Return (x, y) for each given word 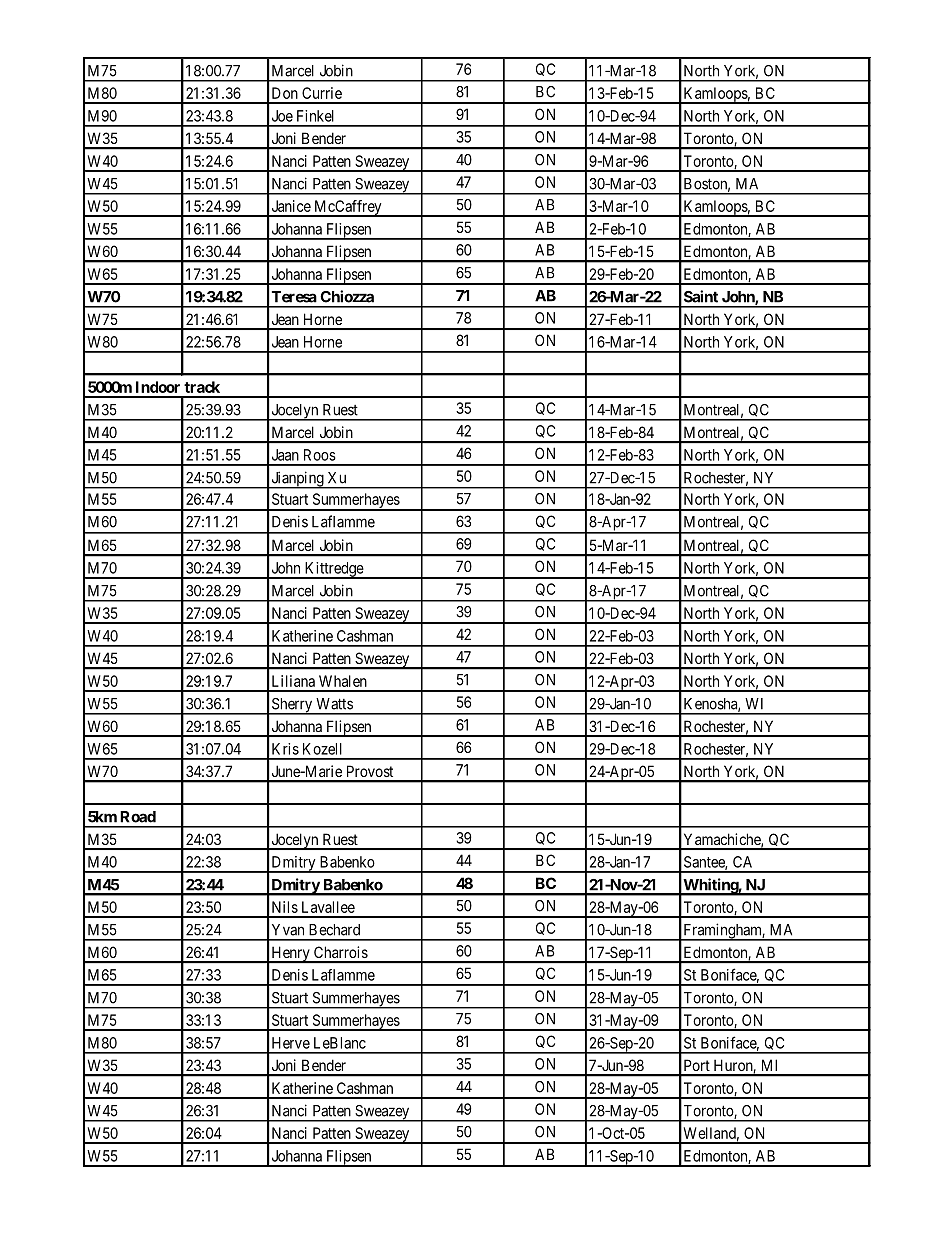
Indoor (158, 387)
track (202, 387)
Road (138, 817)
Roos (320, 455)
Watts (334, 704)
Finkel (315, 116)
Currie (322, 93)
